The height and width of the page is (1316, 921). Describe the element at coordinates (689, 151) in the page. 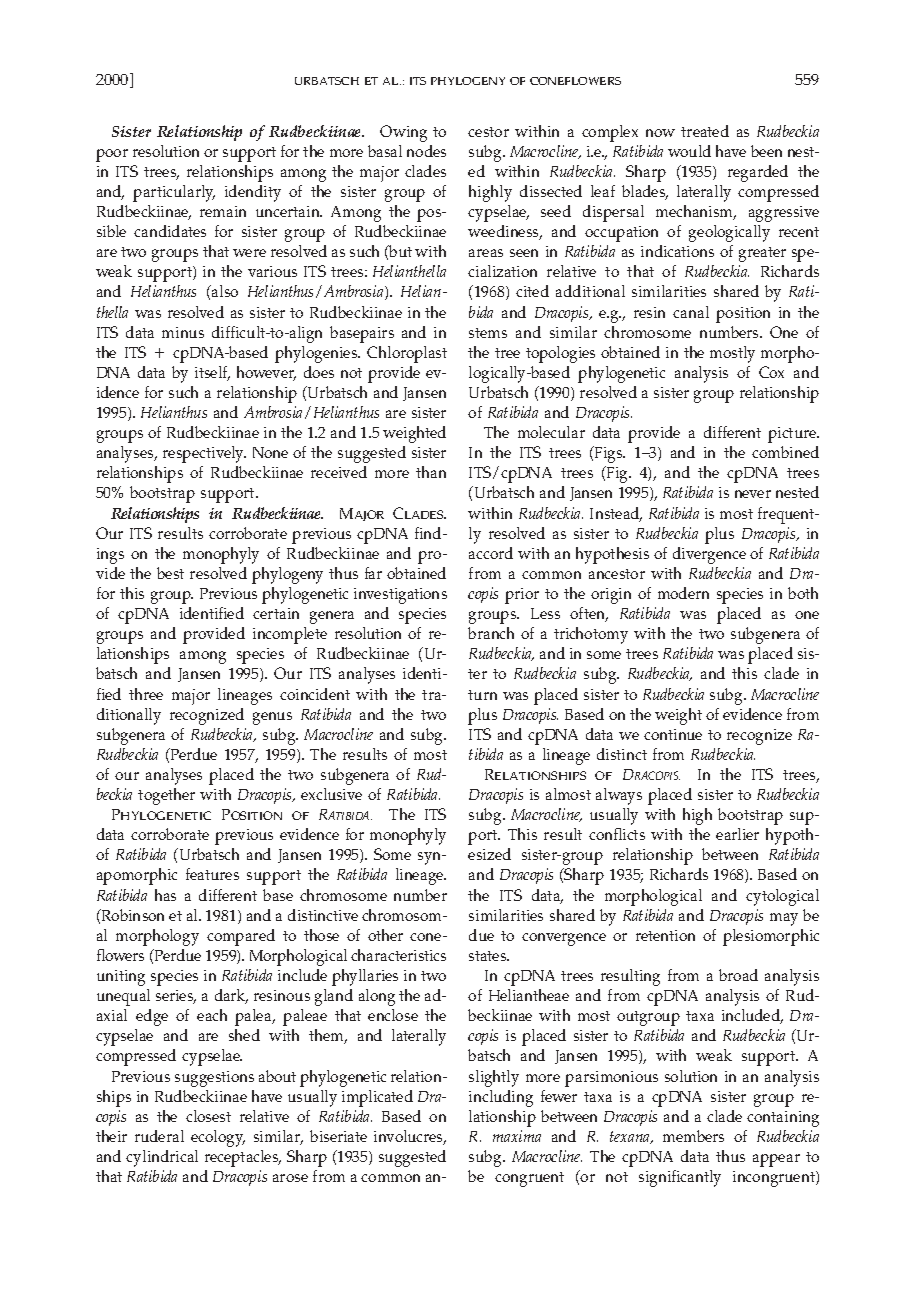

I see `would` at that location.
